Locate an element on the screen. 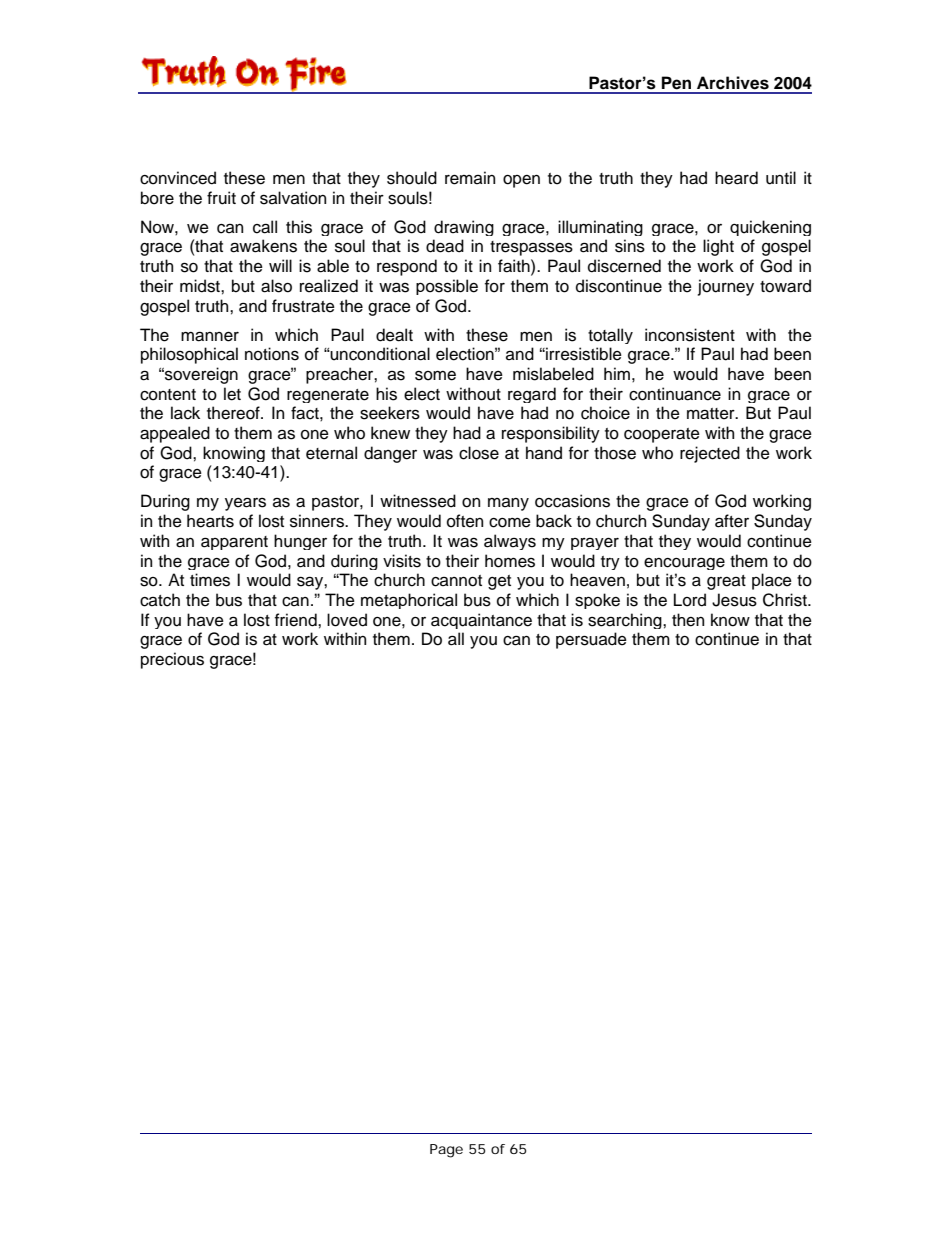 Image resolution: width=952 pixels, height=1233 pixels. acquaintance is located at coordinates (481, 621).
